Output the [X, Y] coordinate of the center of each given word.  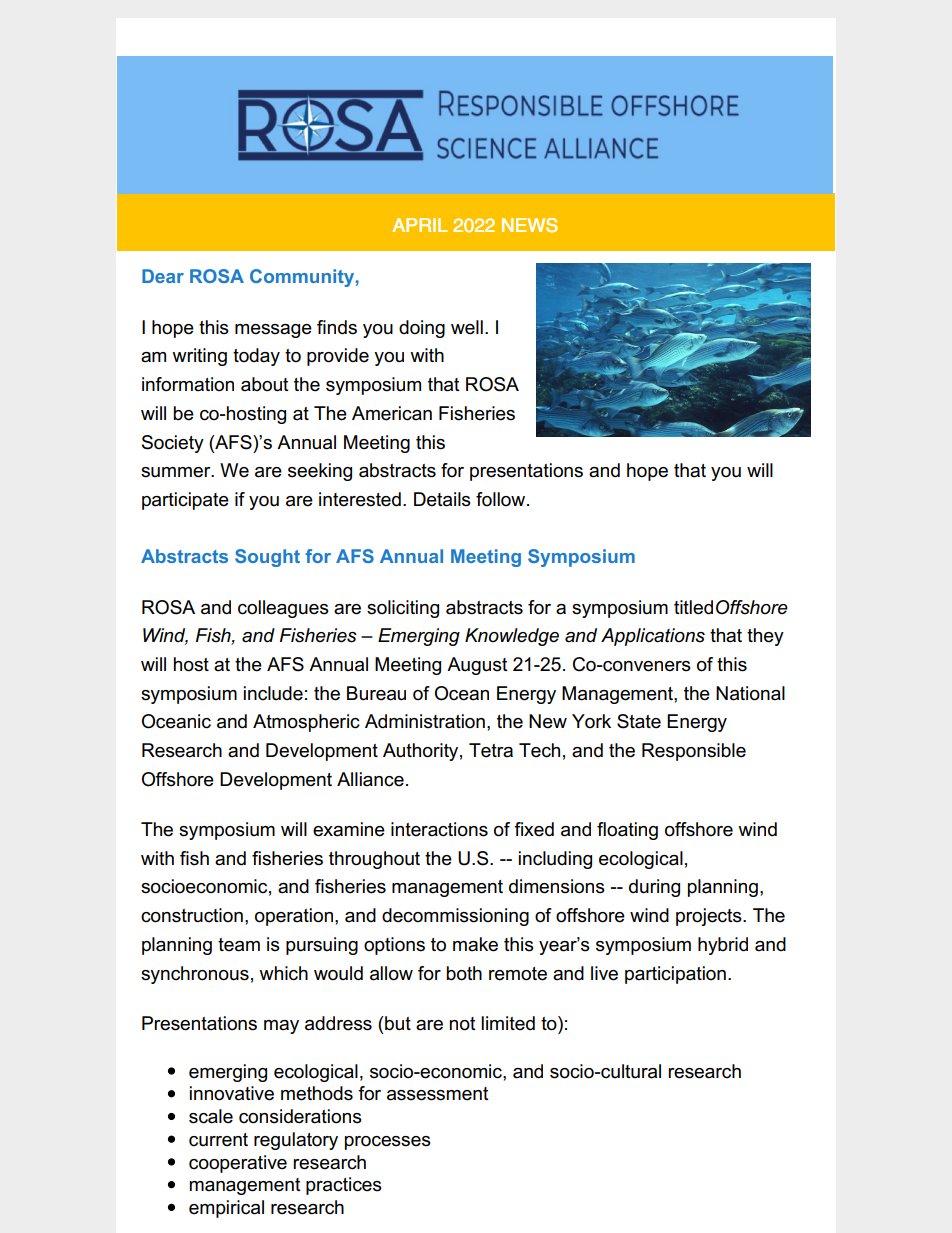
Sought [267, 558]
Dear [163, 276]
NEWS [530, 225]
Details [442, 499]
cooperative [238, 1164]
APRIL [420, 225]
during [654, 888]
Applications [653, 637]
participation [675, 975]
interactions [439, 829]
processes [388, 1143]
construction [192, 915]
